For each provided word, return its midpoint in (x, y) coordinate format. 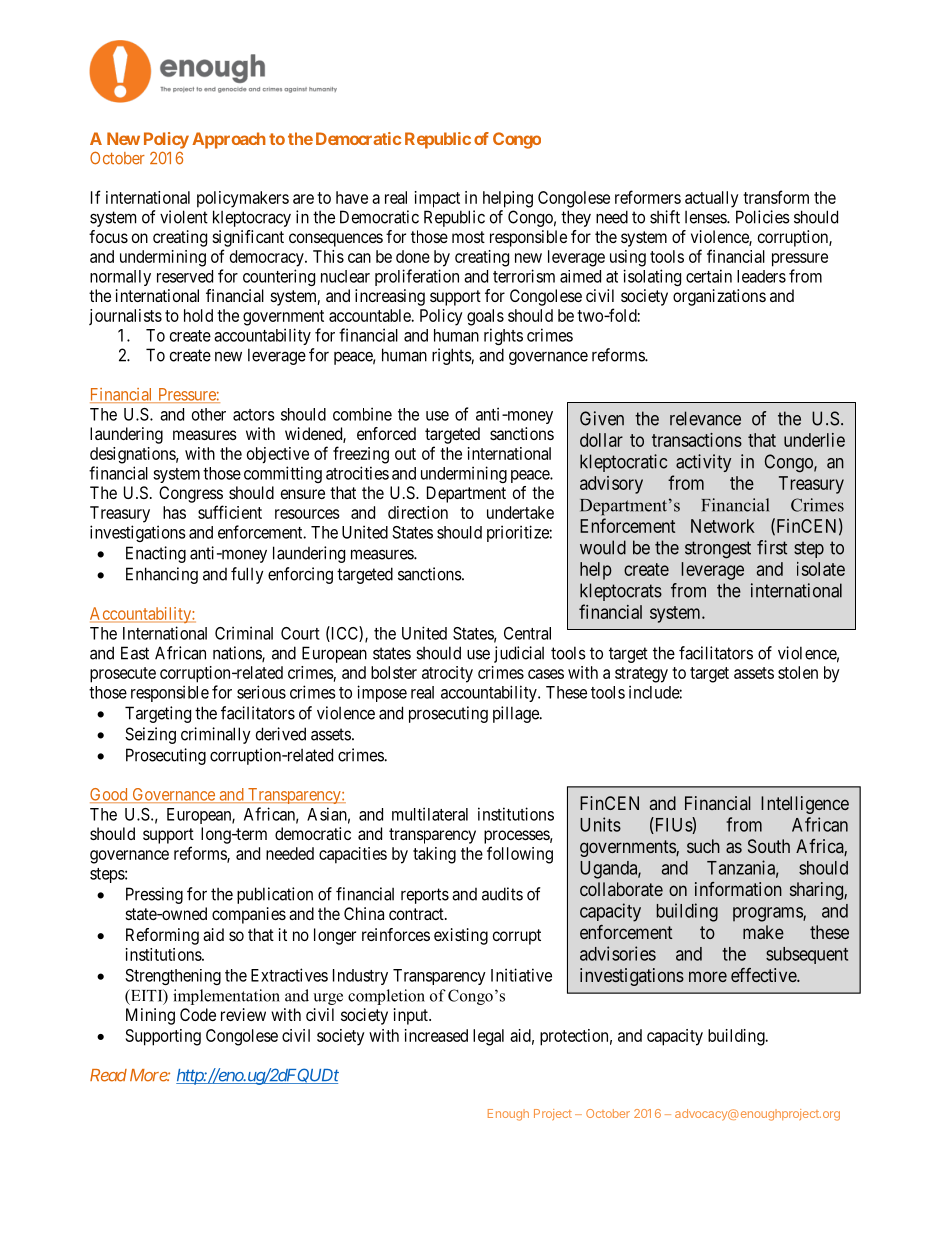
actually (712, 199)
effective (764, 975)
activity (703, 463)
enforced (386, 433)
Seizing (150, 735)
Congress (191, 494)
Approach (229, 140)
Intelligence (805, 805)
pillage (517, 714)
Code (198, 1014)
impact (437, 199)
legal (488, 1037)
